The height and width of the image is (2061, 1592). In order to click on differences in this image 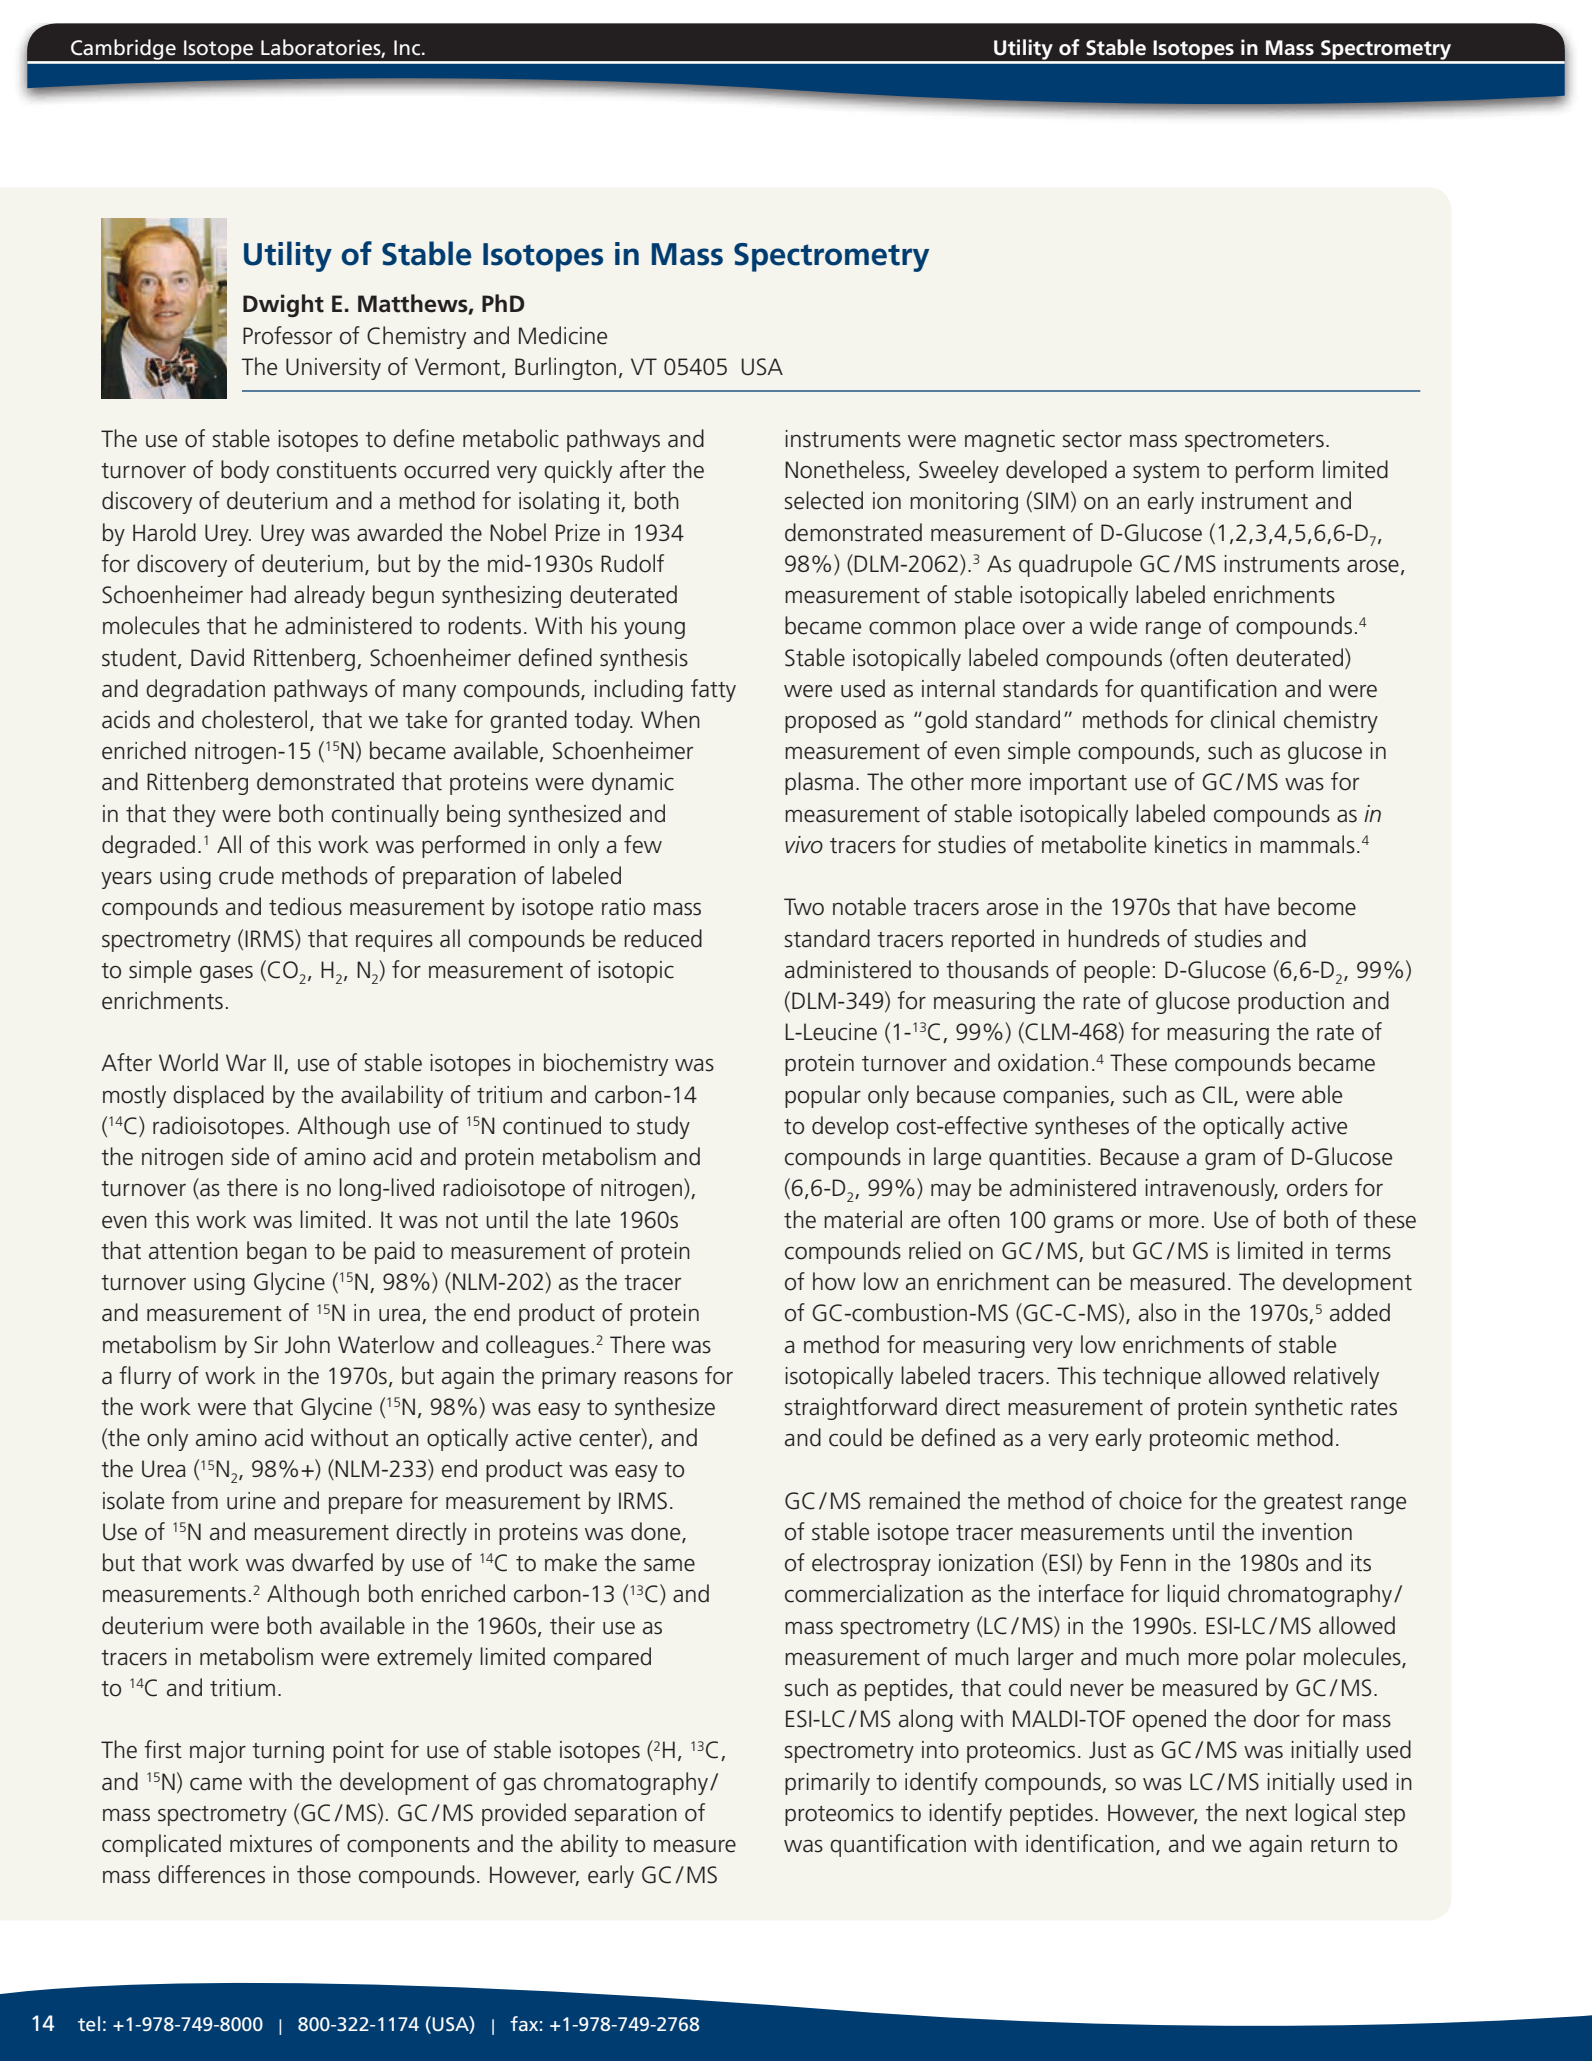, I will do `click(211, 1874)`.
